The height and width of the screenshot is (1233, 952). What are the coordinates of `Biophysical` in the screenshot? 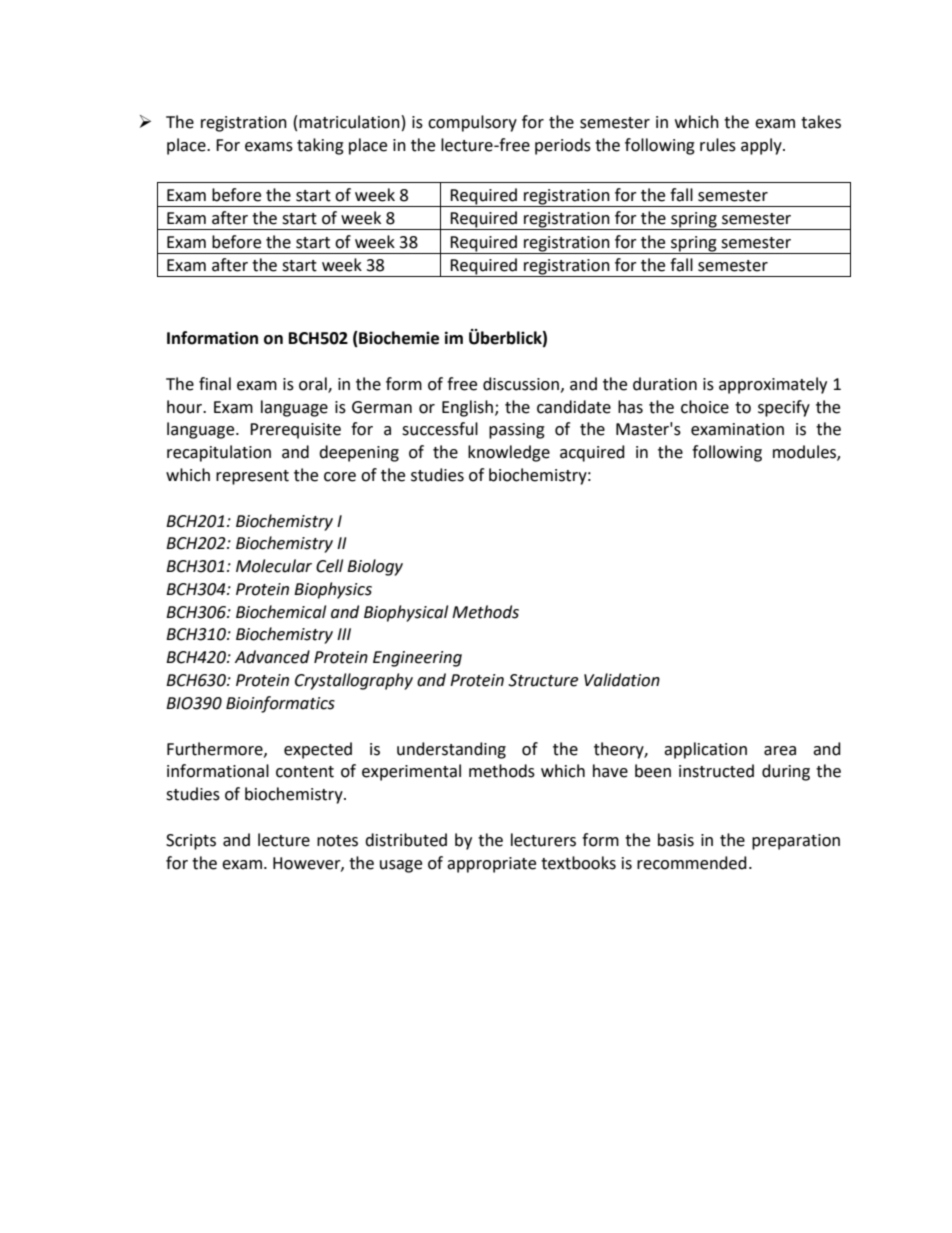 It's located at (406, 613).
